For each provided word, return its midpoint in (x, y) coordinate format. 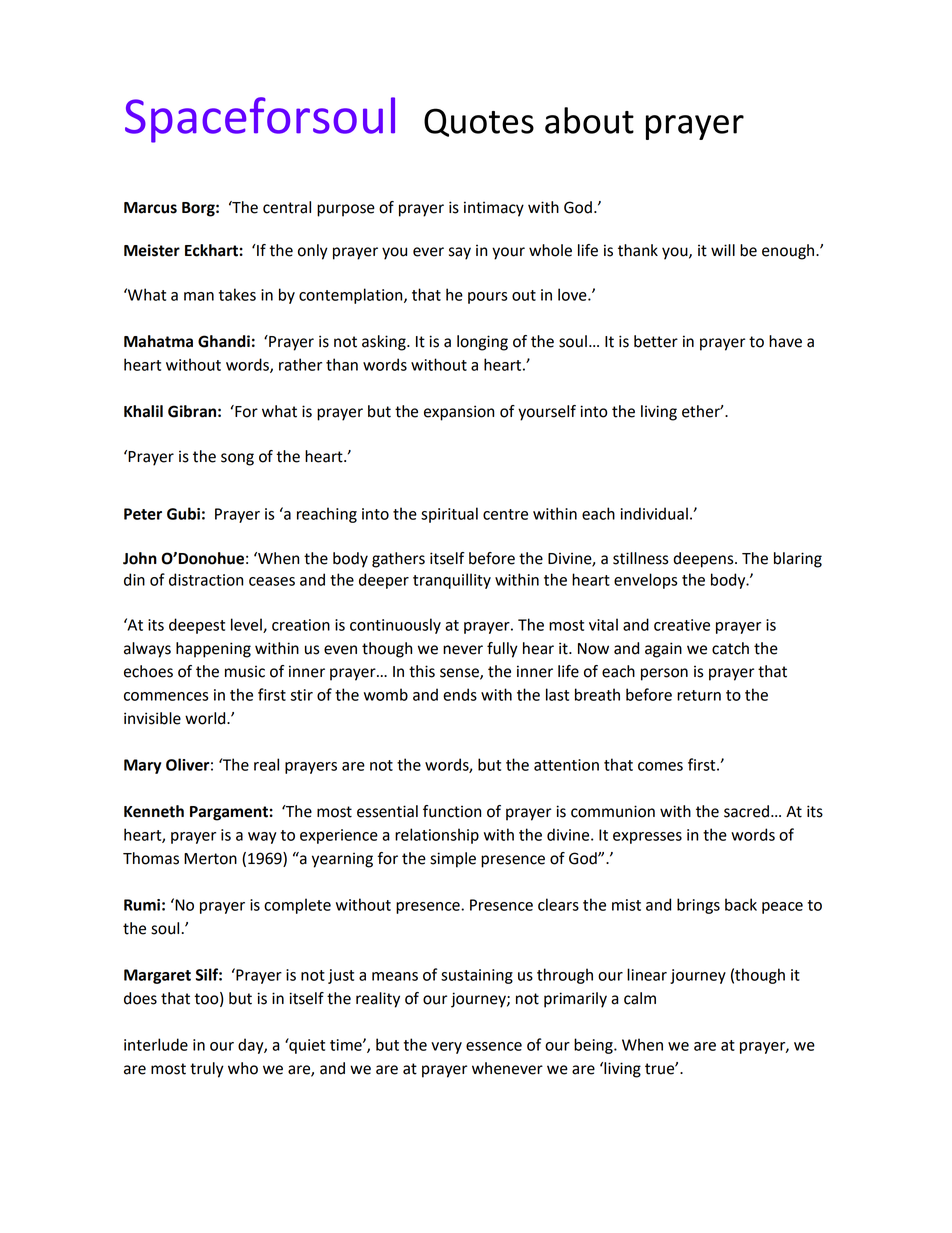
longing (482, 343)
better (656, 341)
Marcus (150, 208)
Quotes (479, 122)
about (589, 120)
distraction (206, 579)
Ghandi (224, 341)
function (452, 811)
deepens (704, 560)
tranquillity (452, 581)
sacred (746, 811)
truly (207, 1070)
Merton (210, 859)
